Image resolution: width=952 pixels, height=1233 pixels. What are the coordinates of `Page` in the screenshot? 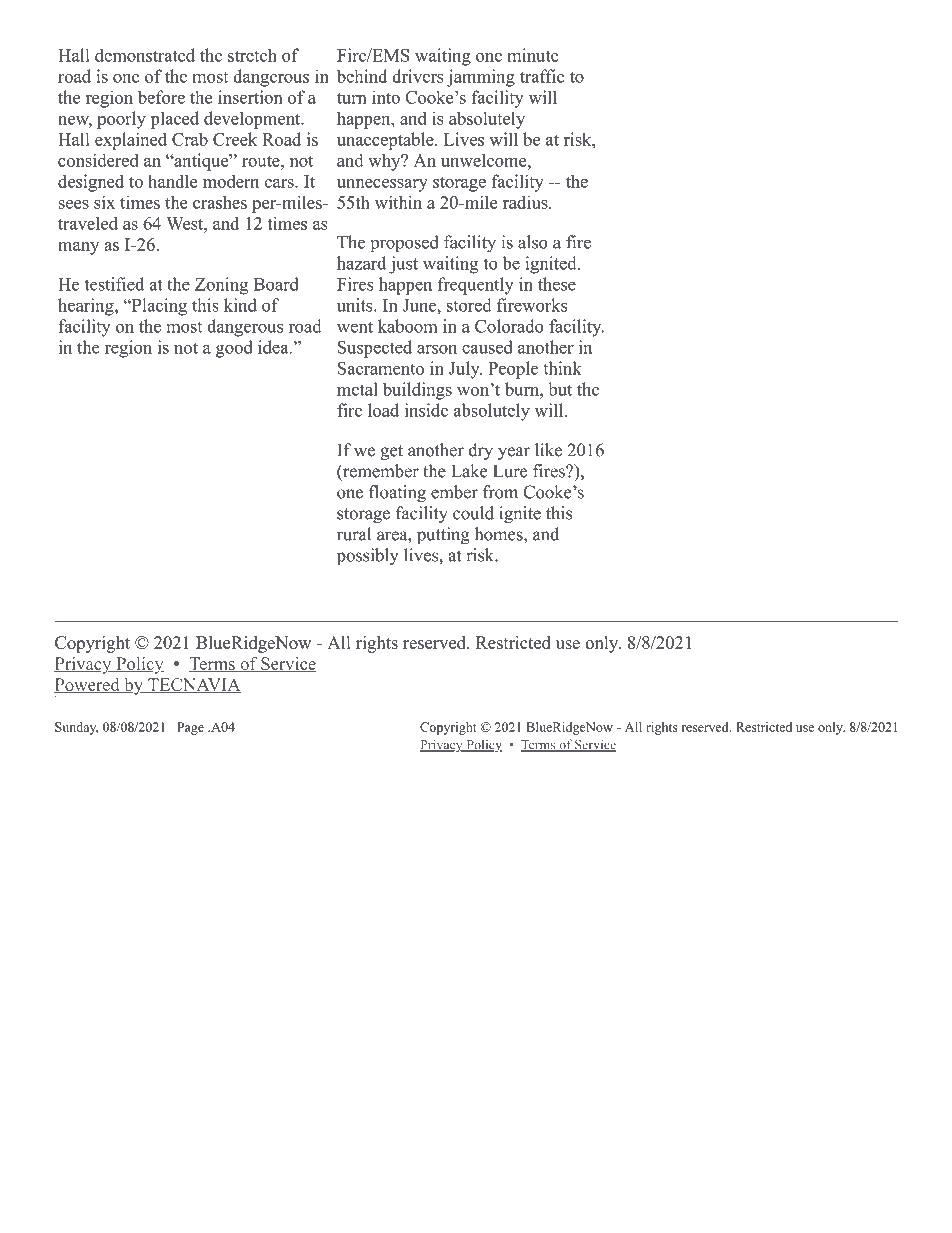 It's located at (190, 728).
